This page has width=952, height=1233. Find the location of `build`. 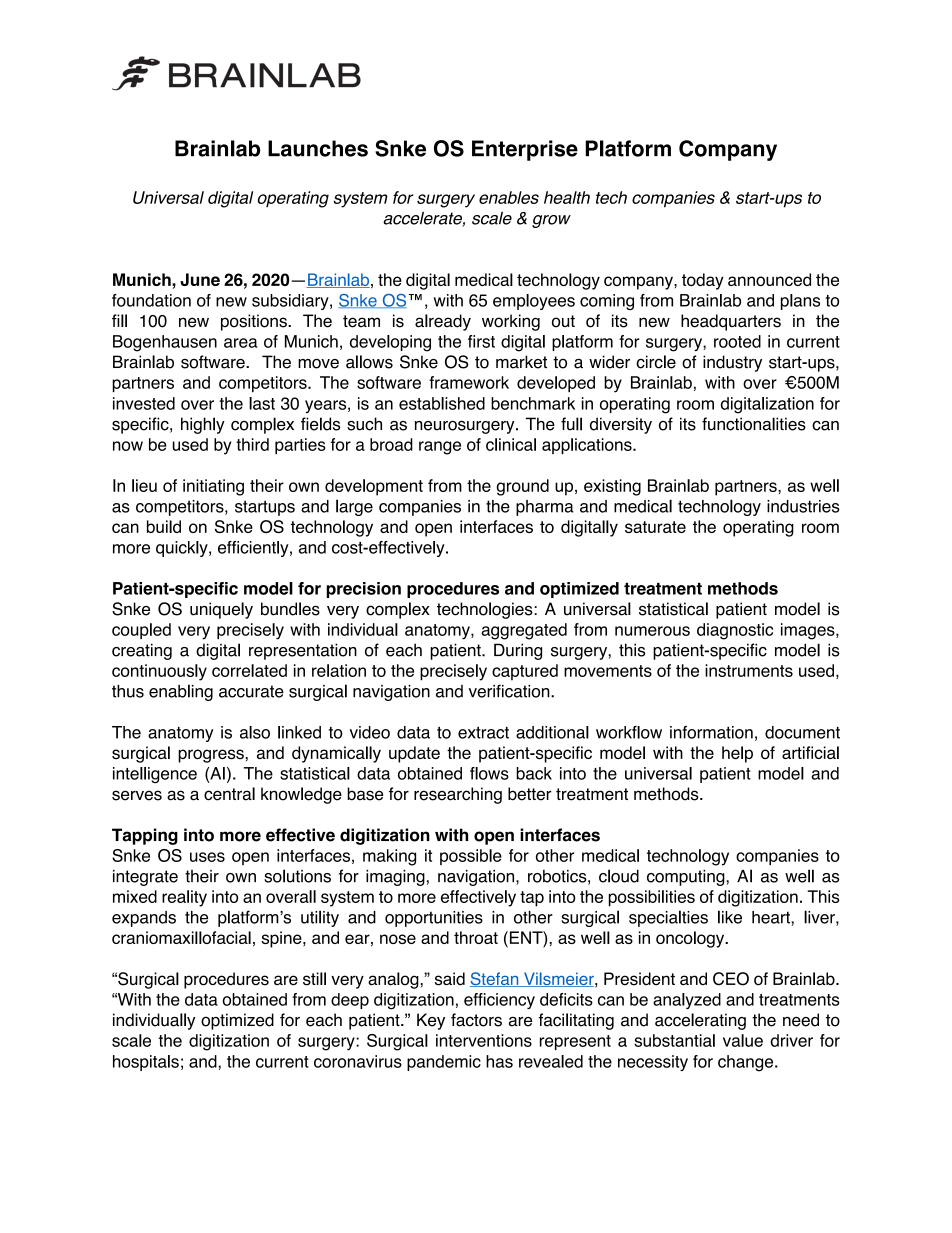

build is located at coordinates (164, 526).
